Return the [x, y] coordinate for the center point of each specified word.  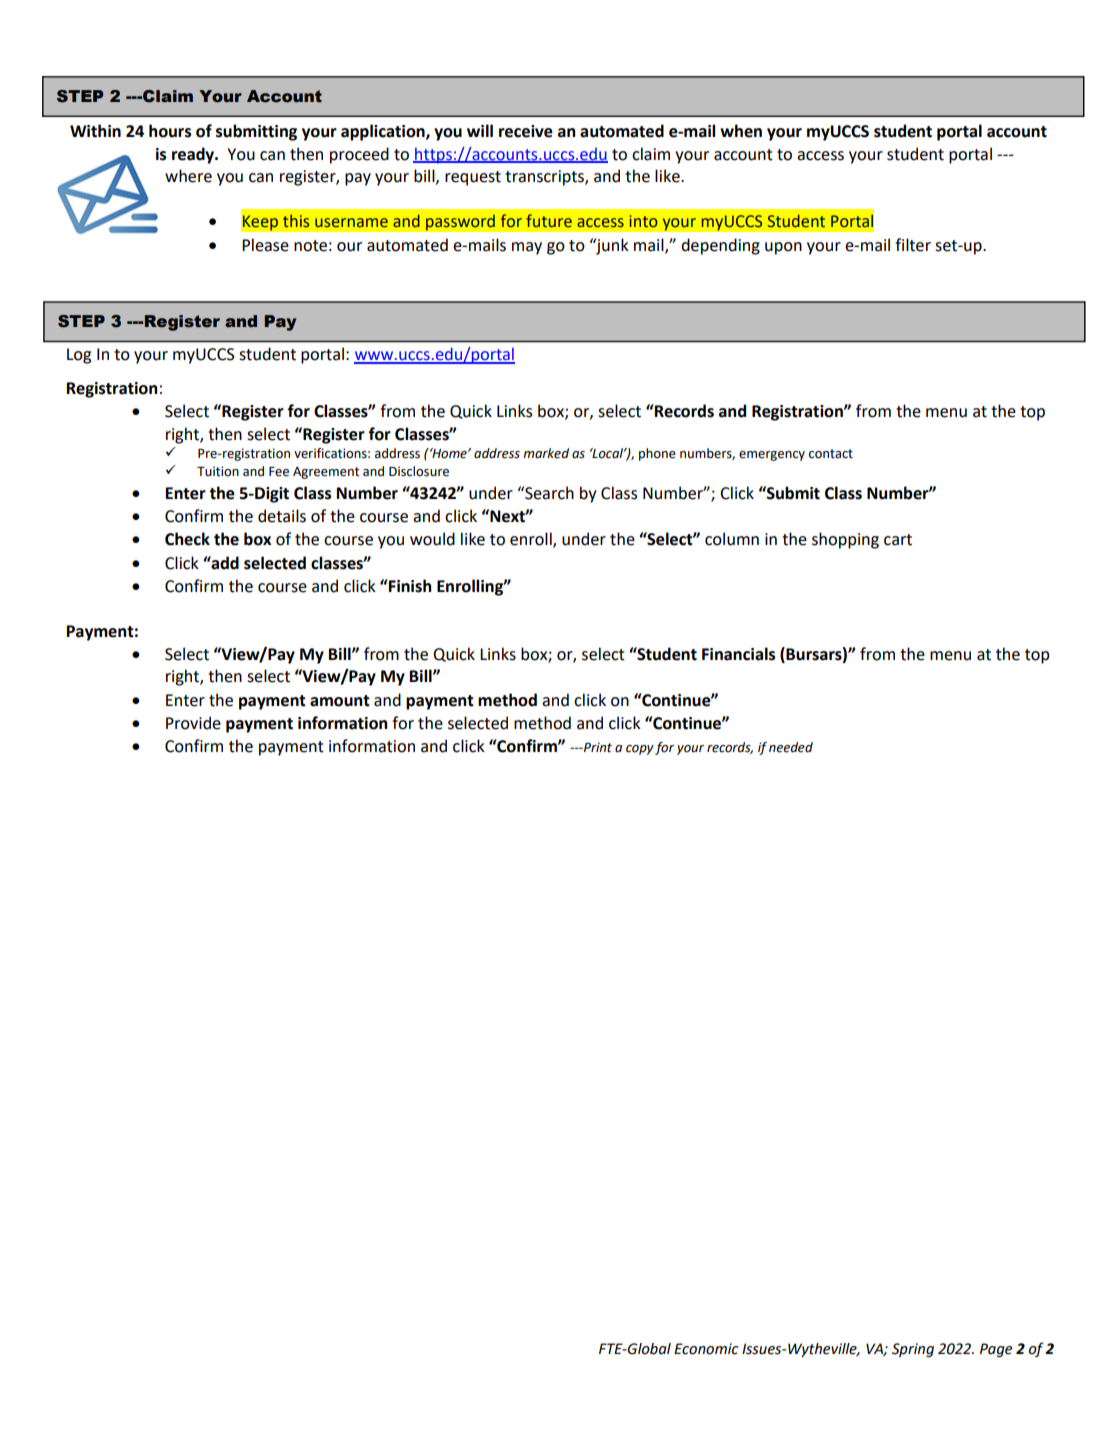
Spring [913, 1350]
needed [791, 747]
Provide [193, 723]
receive [526, 131]
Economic [706, 1349]
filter [913, 245]
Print [597, 747]
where [188, 176]
